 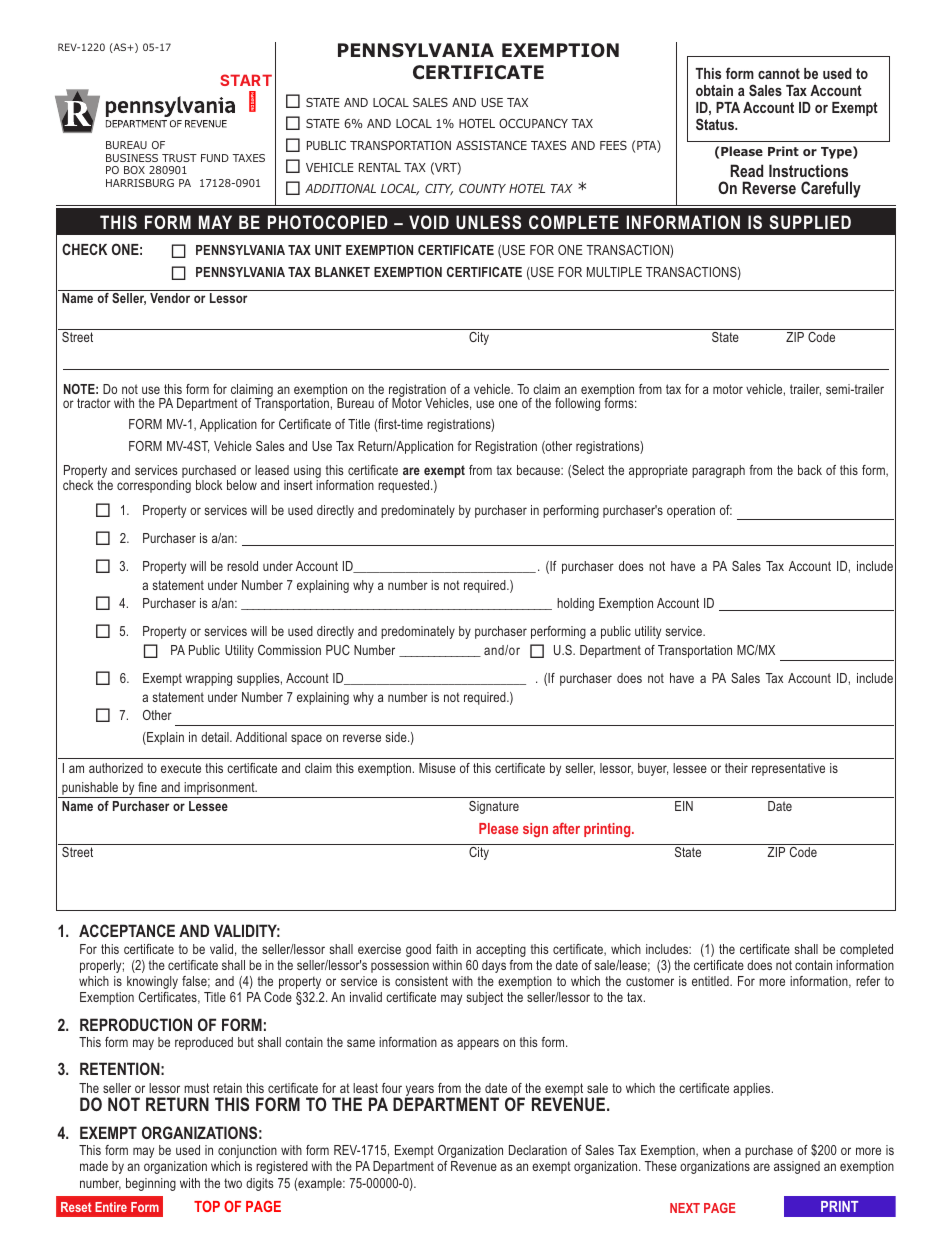 What do you see at coordinates (208, 679) in the screenshot?
I see `wrapping` at bounding box center [208, 679].
